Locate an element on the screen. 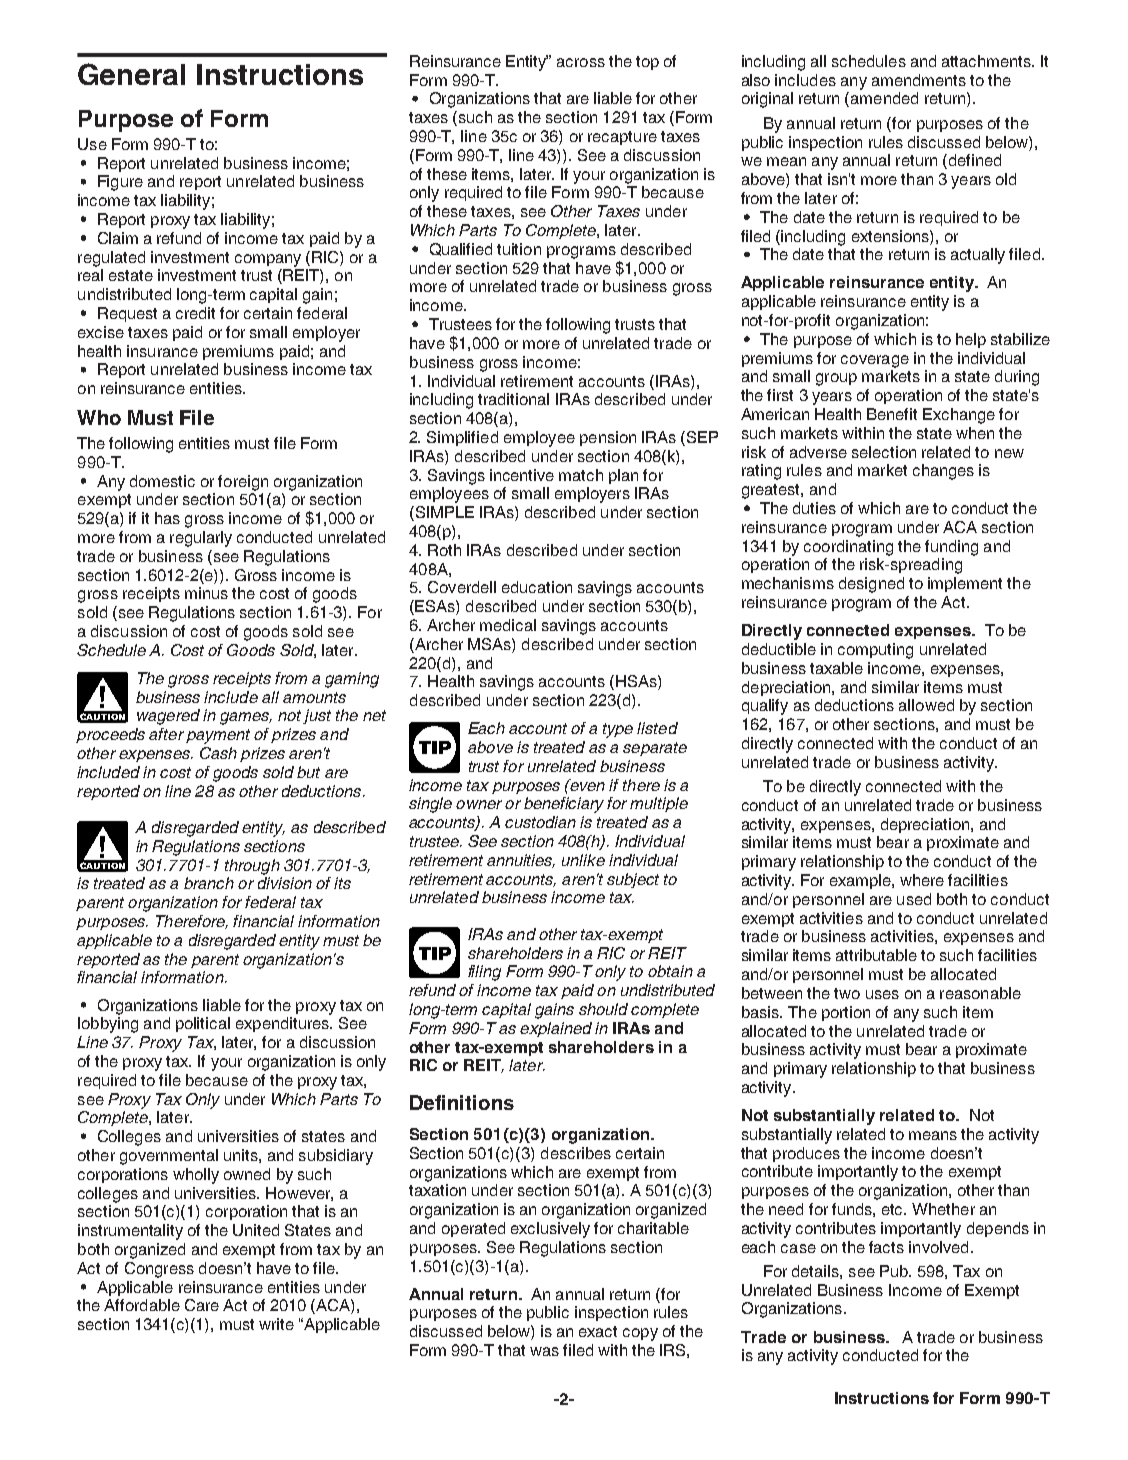  across is located at coordinates (581, 62).
